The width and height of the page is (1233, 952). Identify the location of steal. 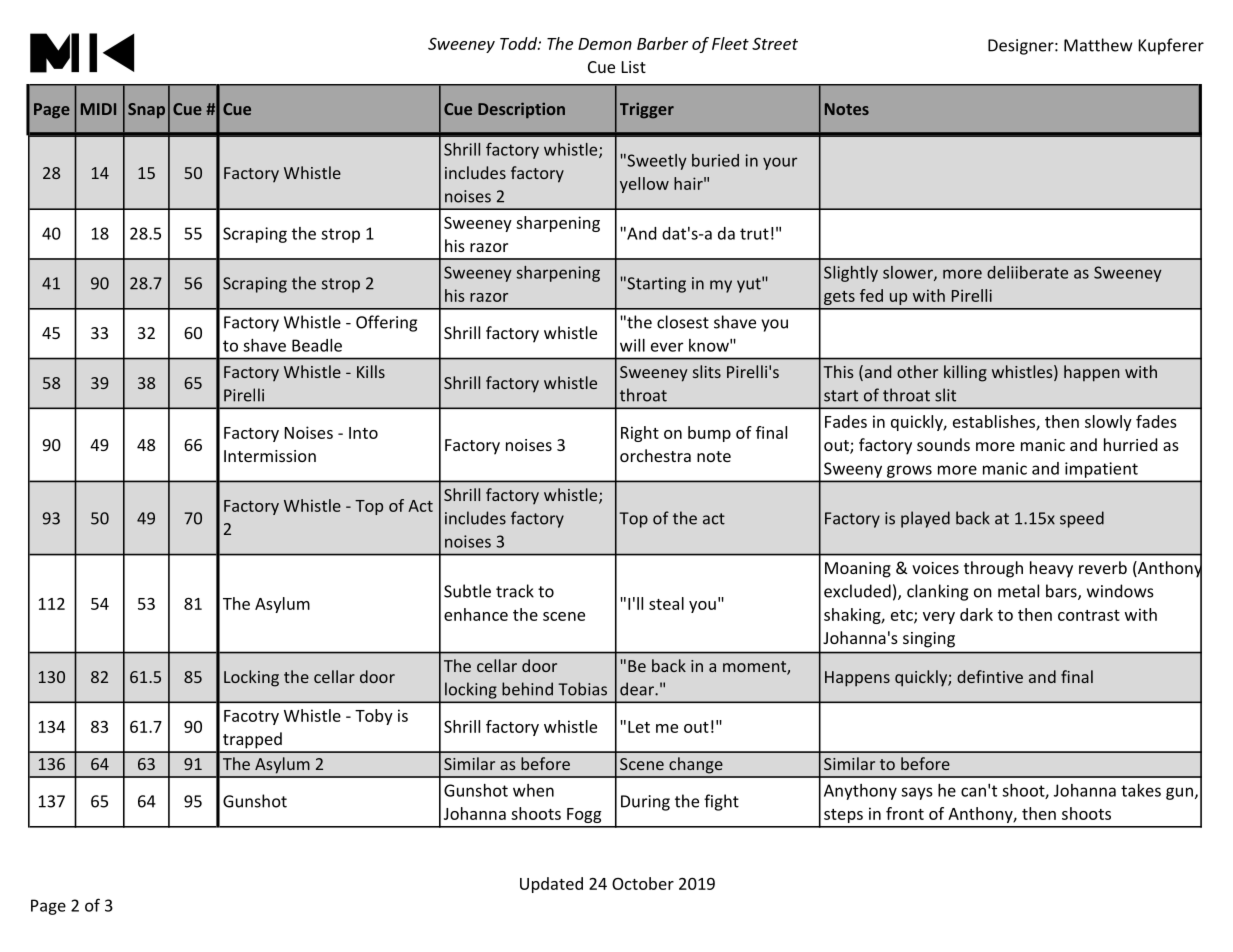
(666, 603).
